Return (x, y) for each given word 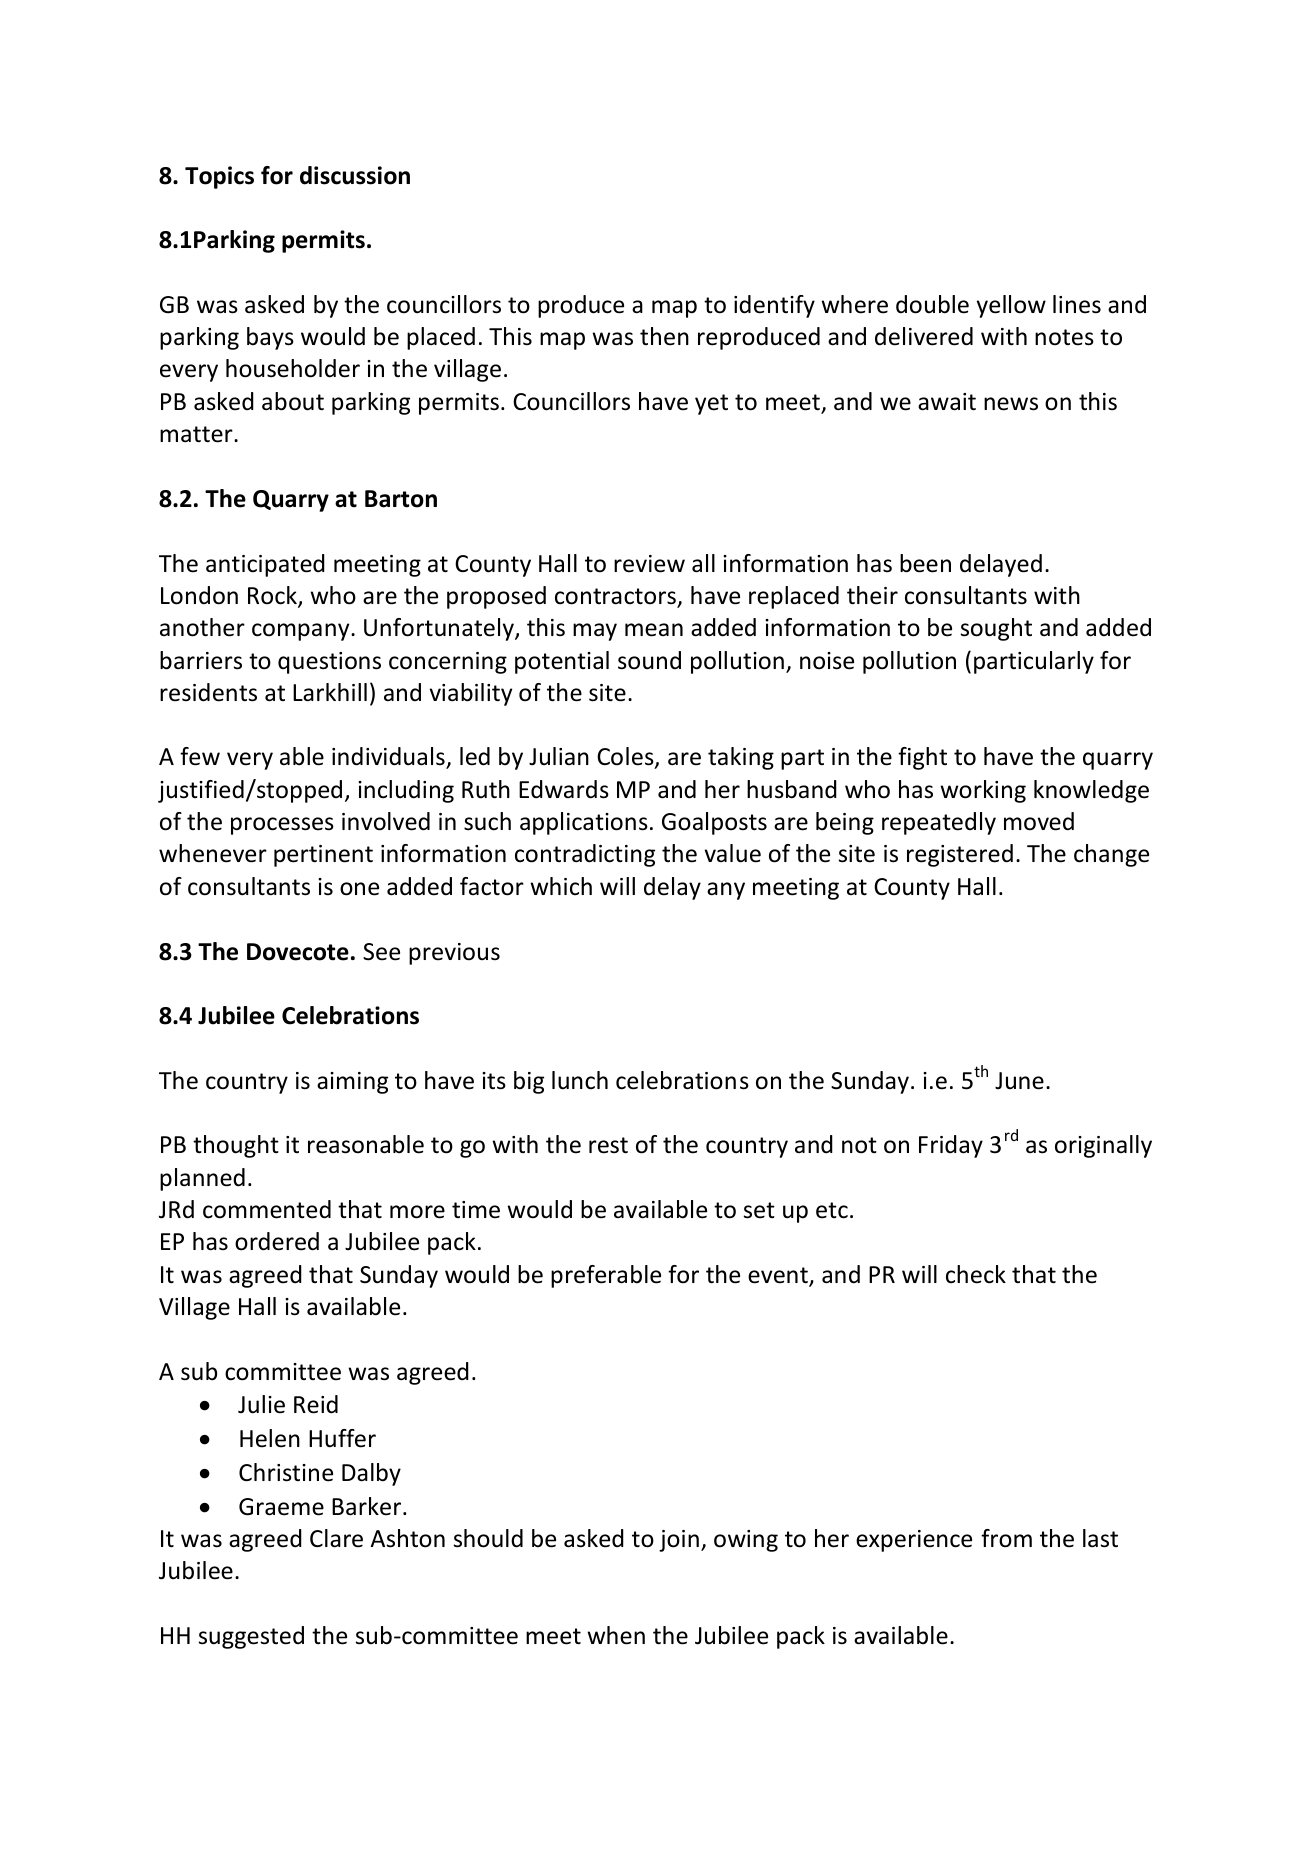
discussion (355, 175)
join (679, 1541)
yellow (1011, 306)
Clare (336, 1538)
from (1006, 1538)
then (664, 336)
